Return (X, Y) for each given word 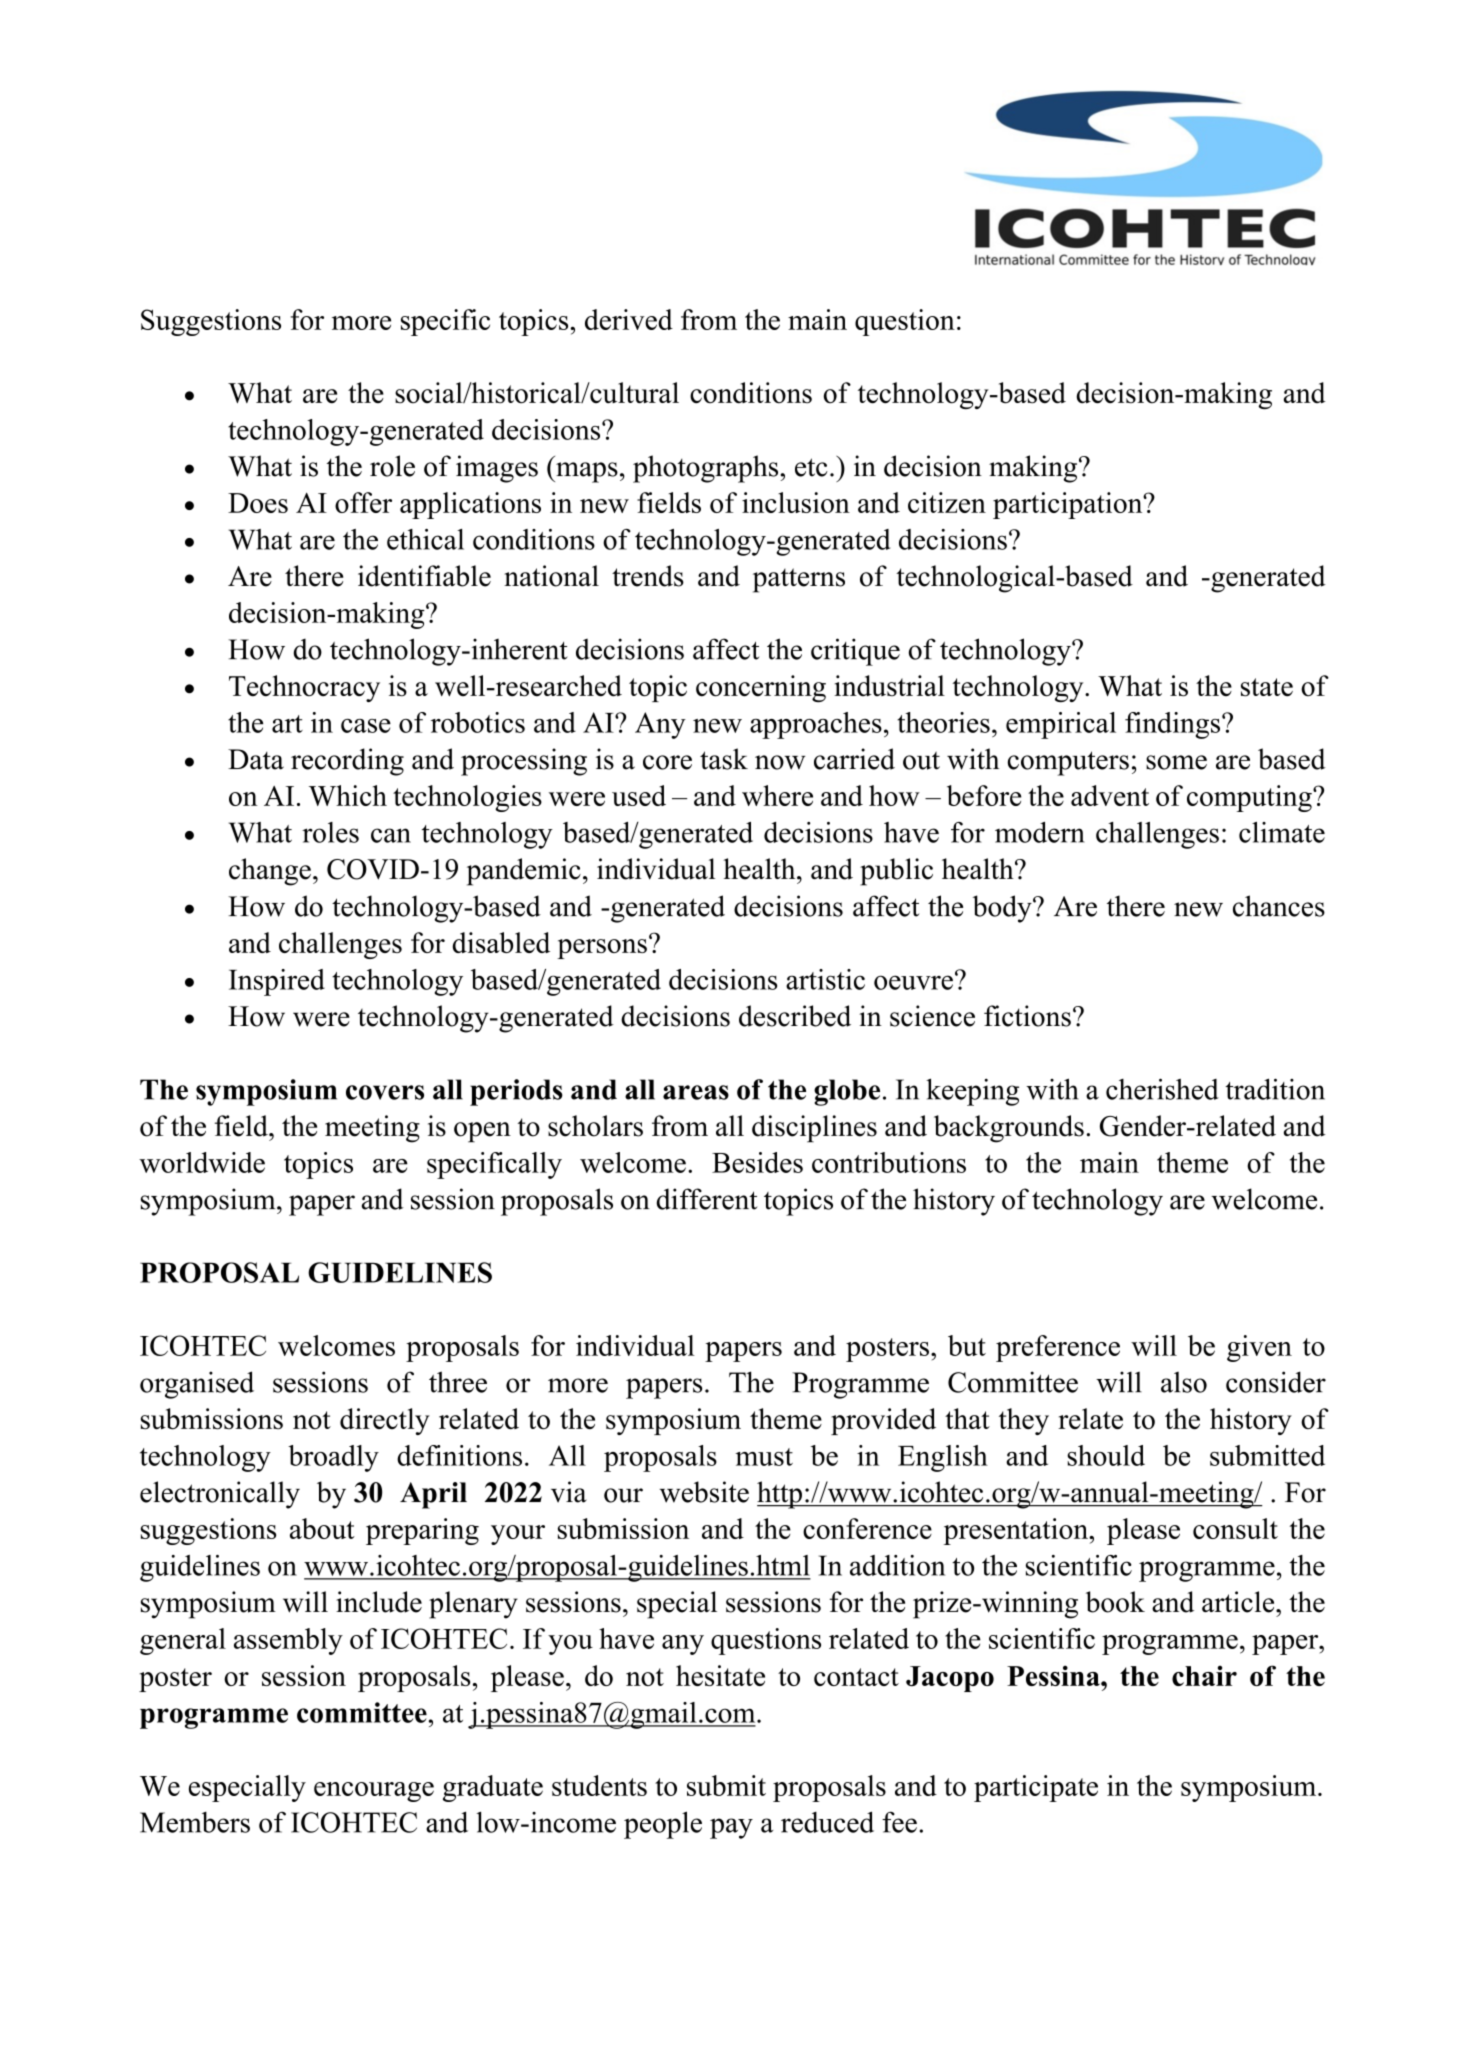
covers (385, 1092)
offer (363, 502)
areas (696, 1092)
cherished (1162, 1089)
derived (629, 319)
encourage (374, 1792)
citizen (947, 502)
